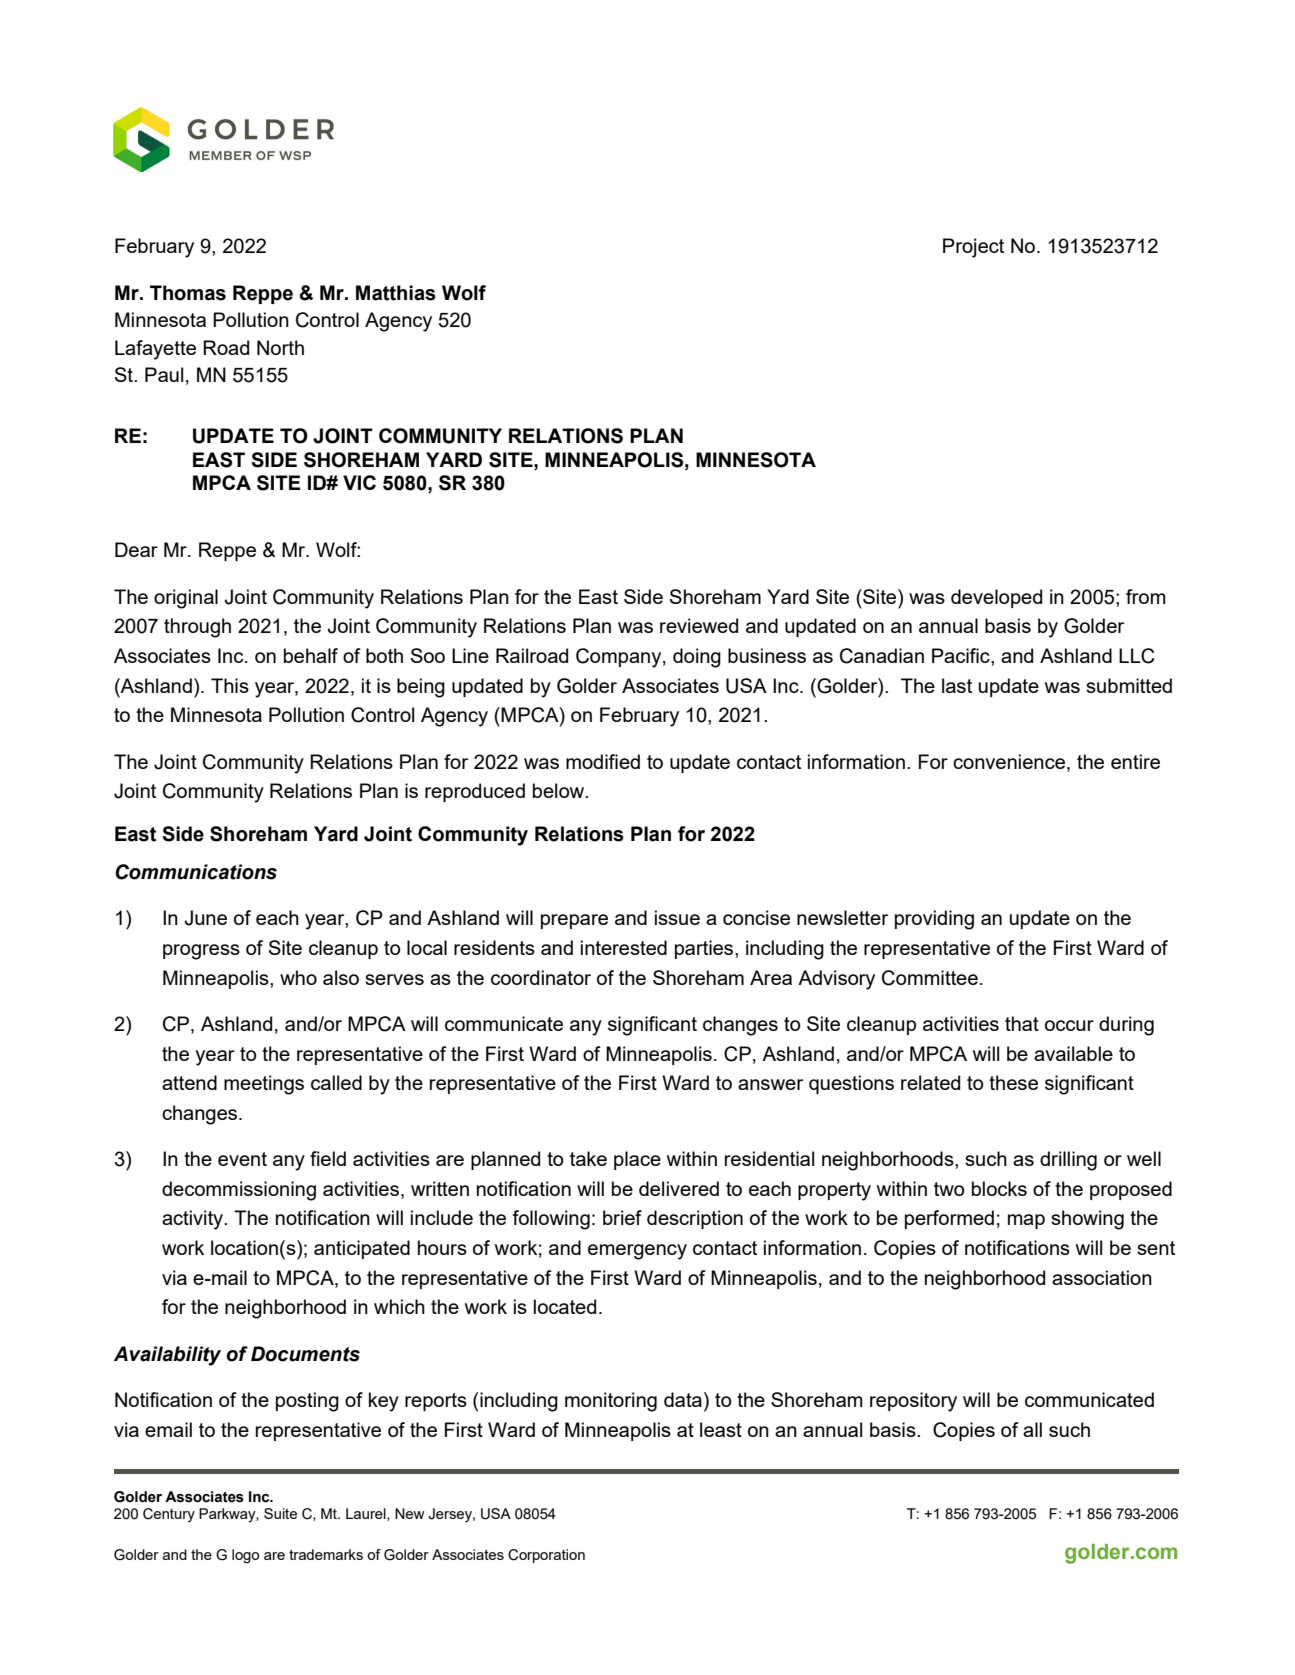  Describe the element at coordinates (280, 1513) in the screenshot. I see `Suite` at that location.
